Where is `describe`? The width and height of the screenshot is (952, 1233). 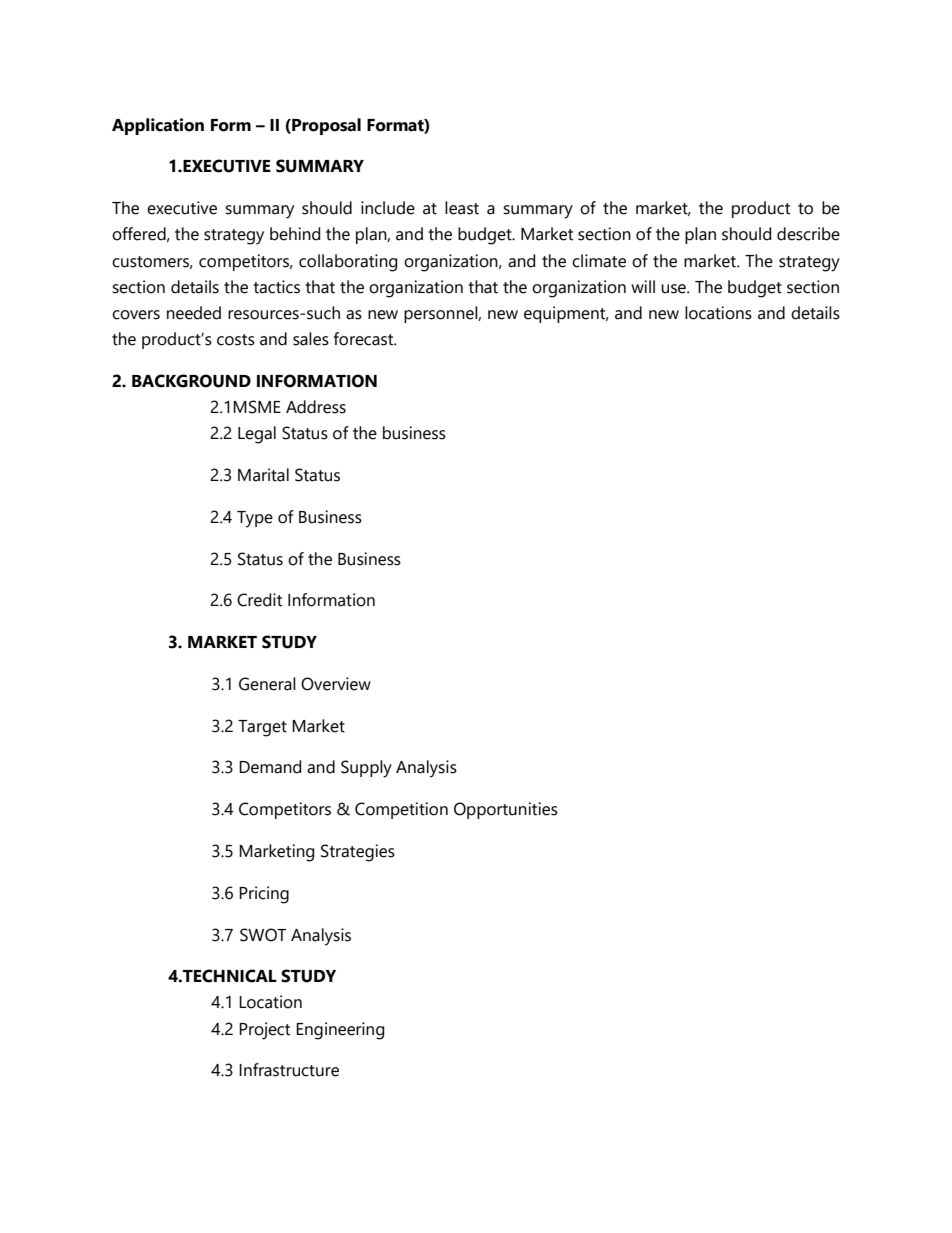
describe is located at coordinates (808, 234).
